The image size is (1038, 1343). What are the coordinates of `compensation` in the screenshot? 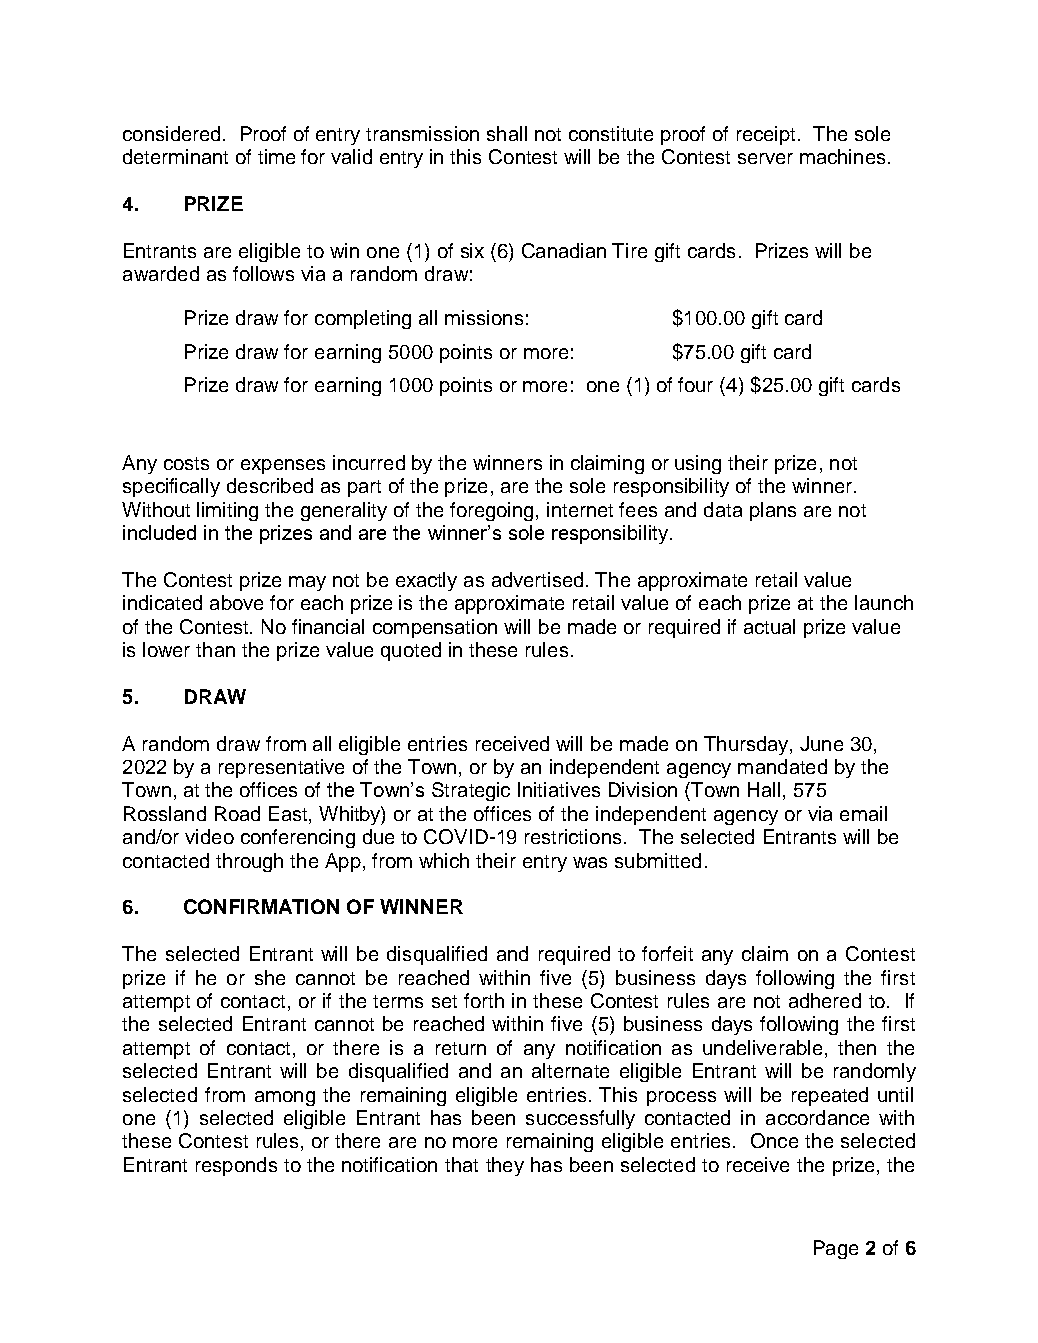 It's located at (435, 628).
